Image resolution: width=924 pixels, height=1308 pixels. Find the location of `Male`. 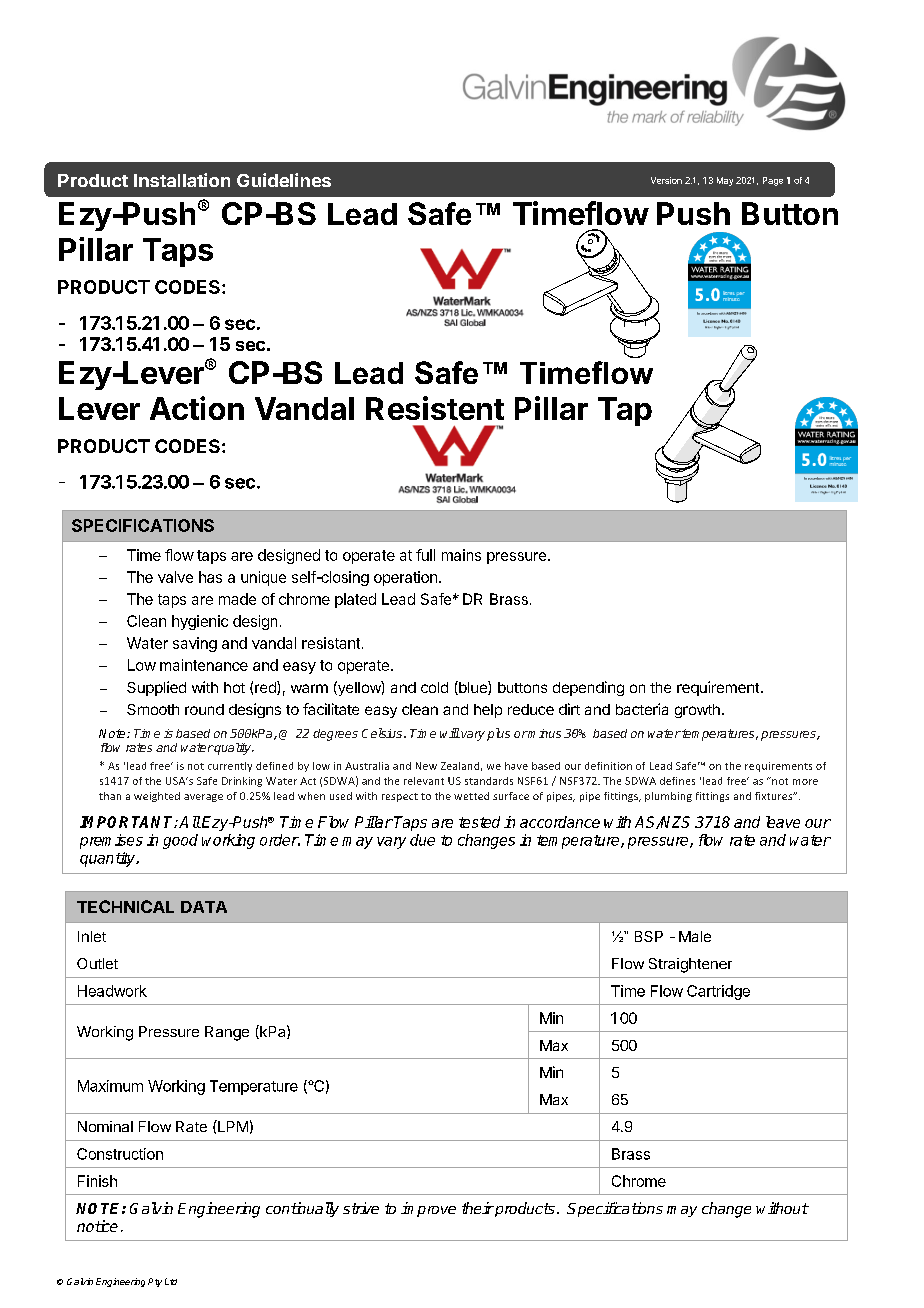

Male is located at coordinates (695, 936).
